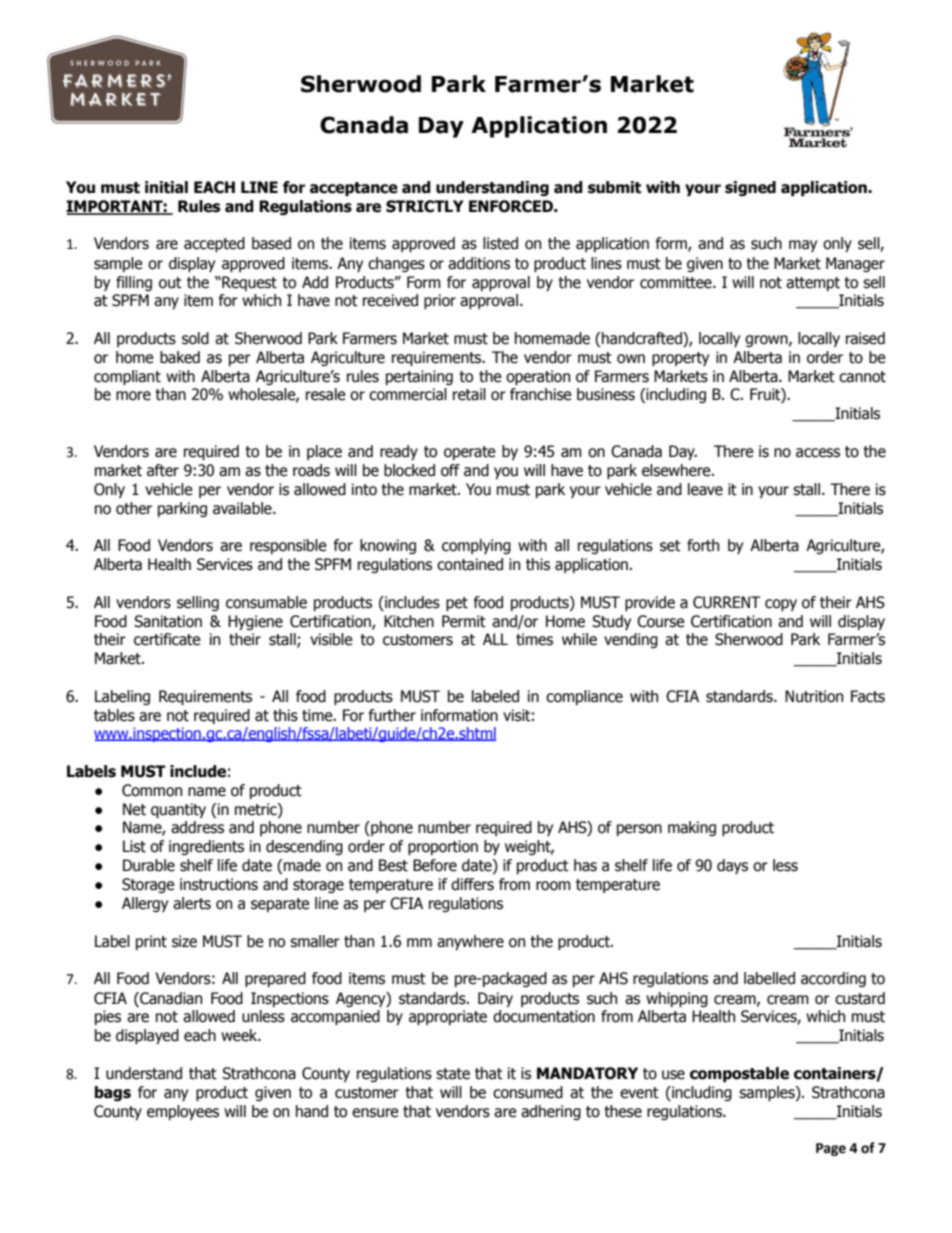  I want to click on STRICTLY, so click(425, 206).
